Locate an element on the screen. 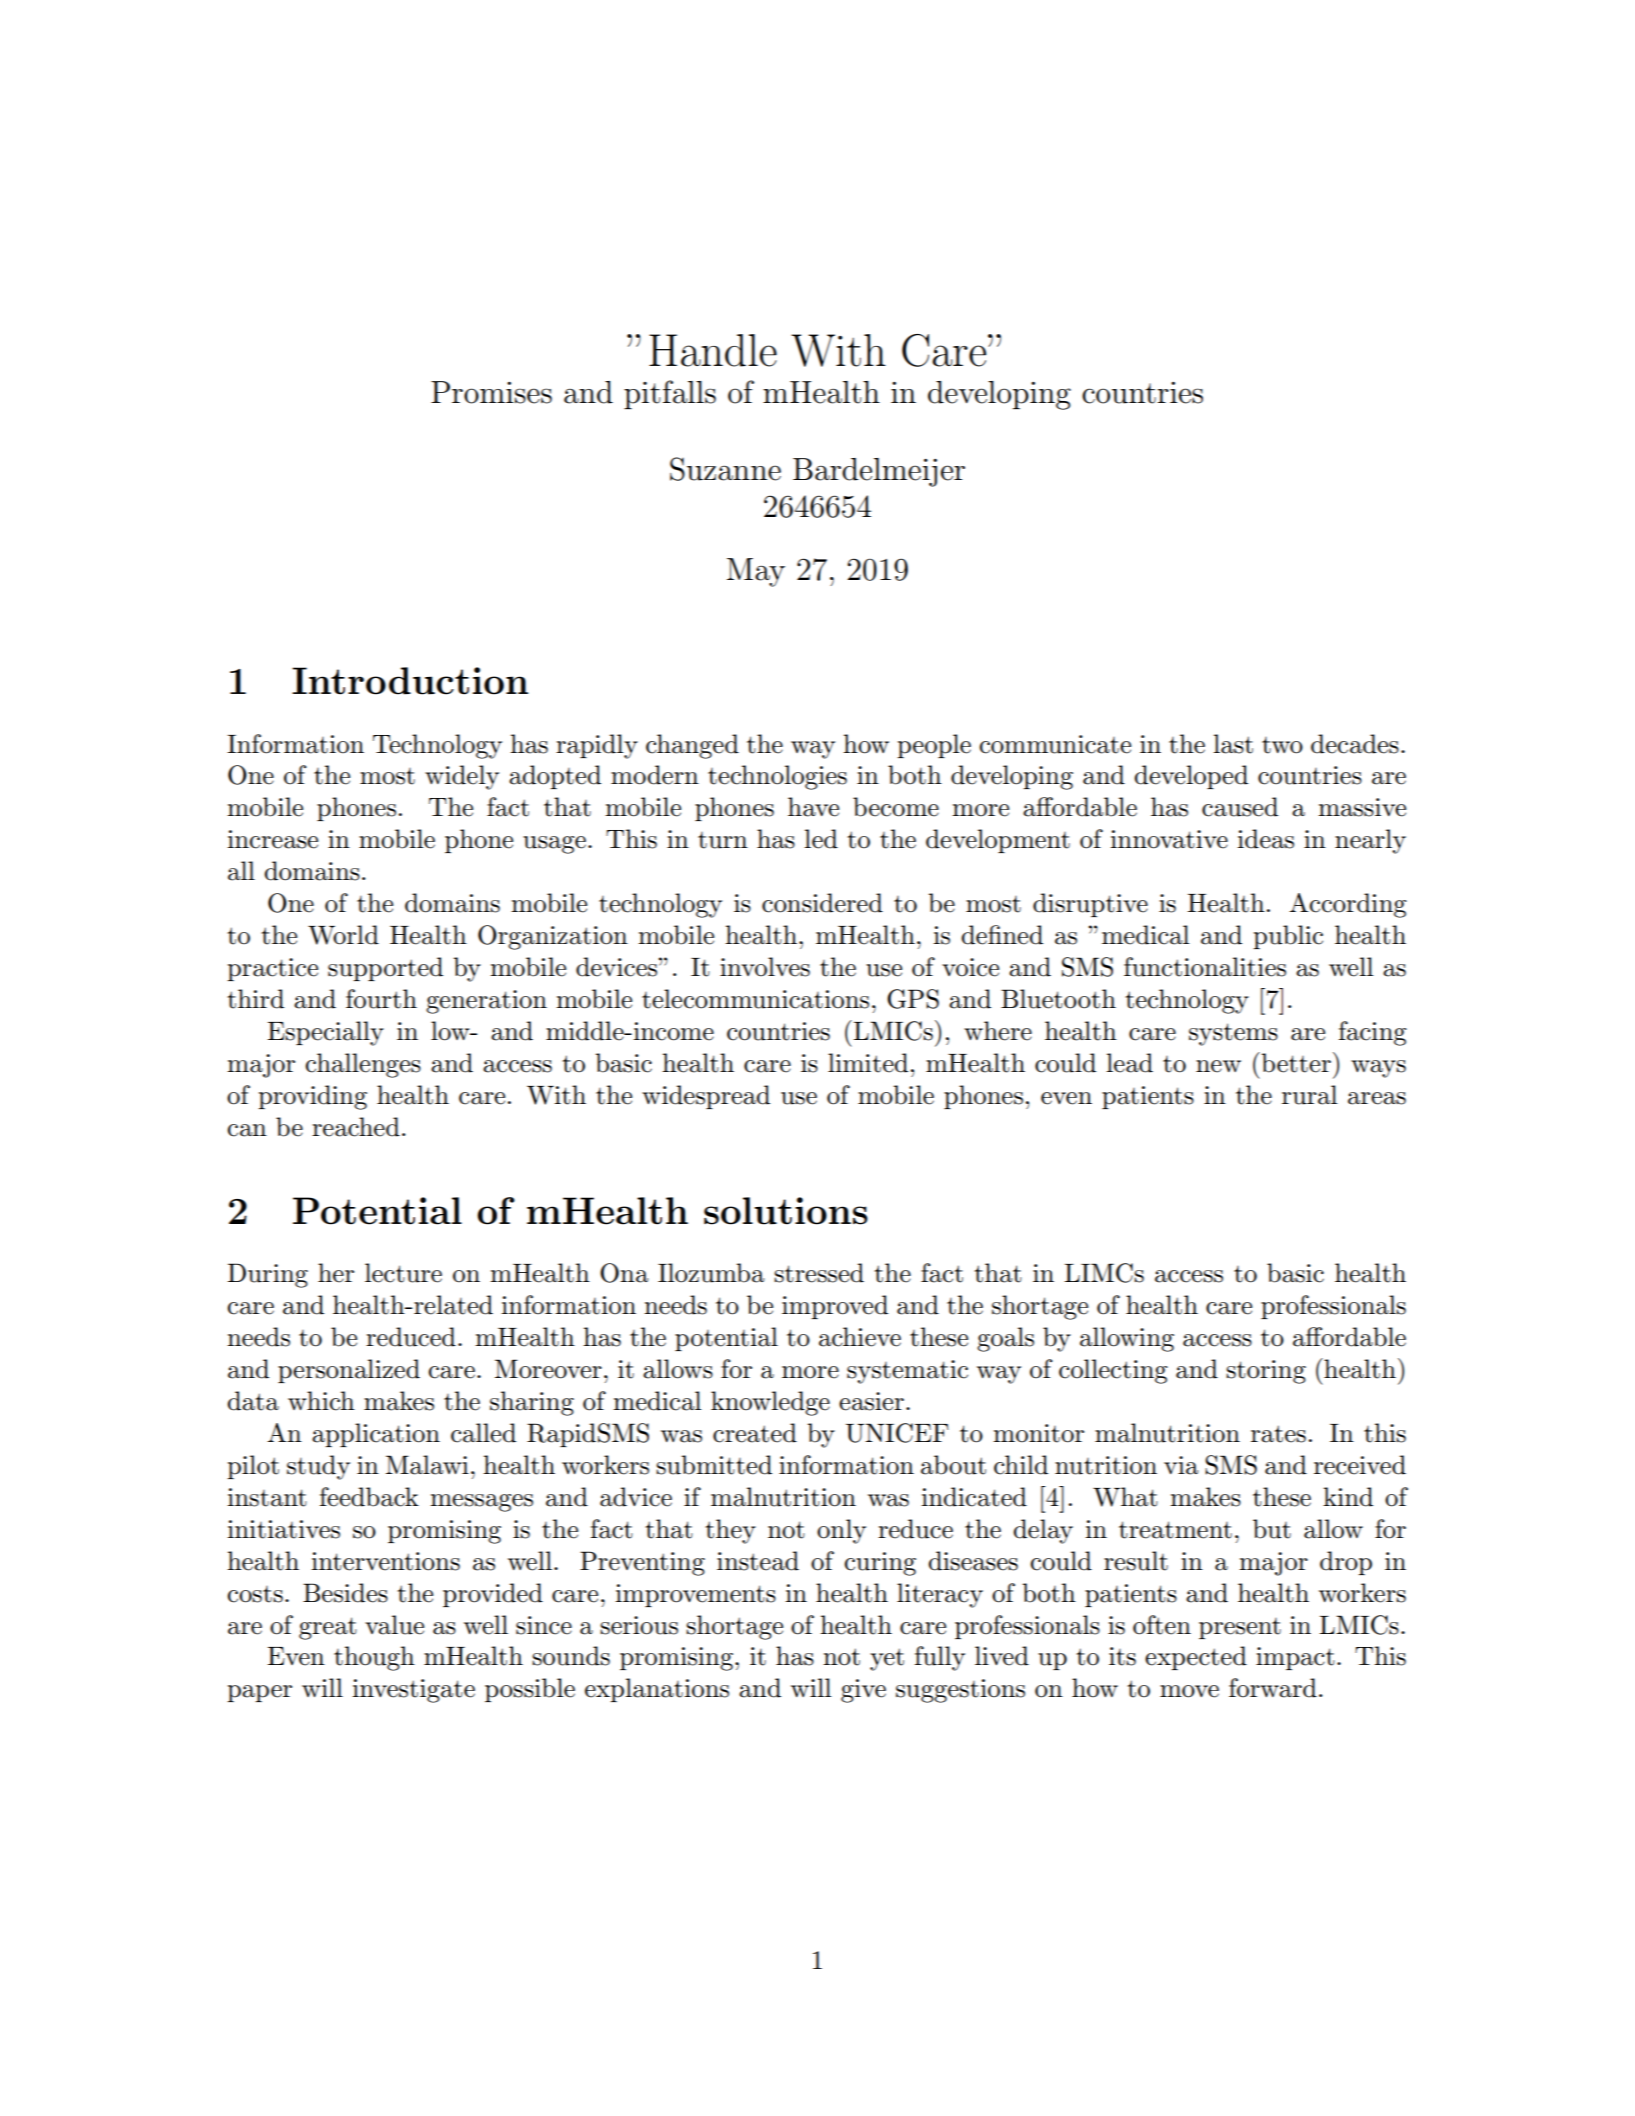 The image size is (1635, 2116). Suzanne is located at coordinates (725, 469).
